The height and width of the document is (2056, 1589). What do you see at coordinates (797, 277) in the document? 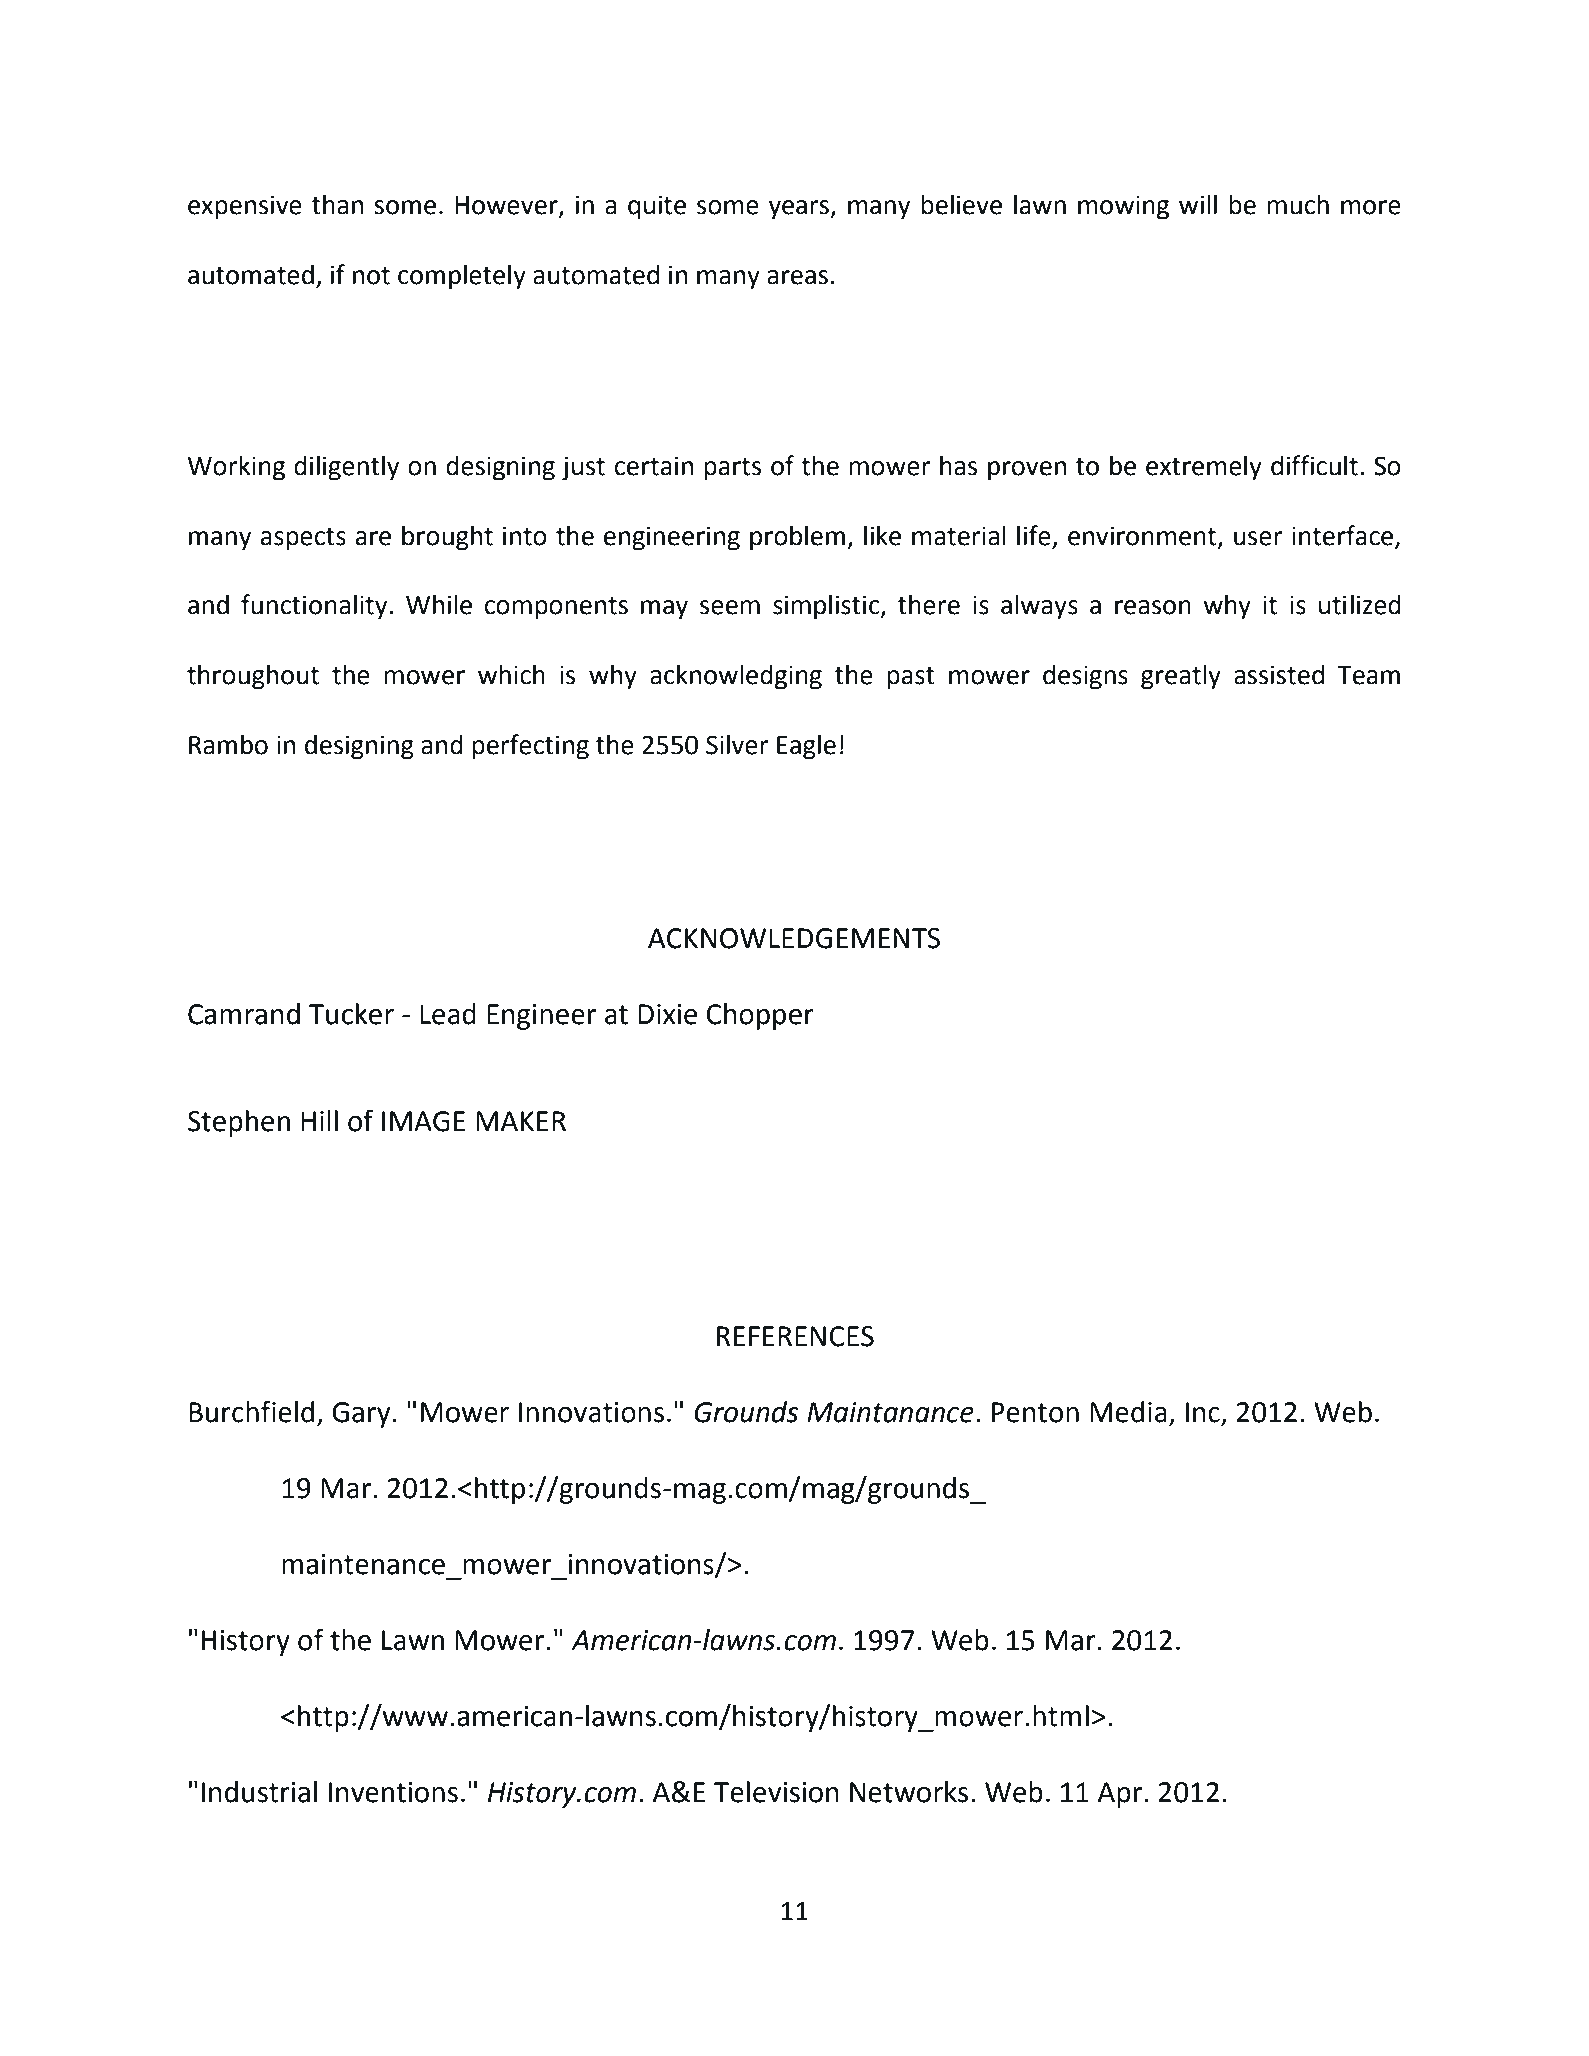
I see `areas` at bounding box center [797, 277].
